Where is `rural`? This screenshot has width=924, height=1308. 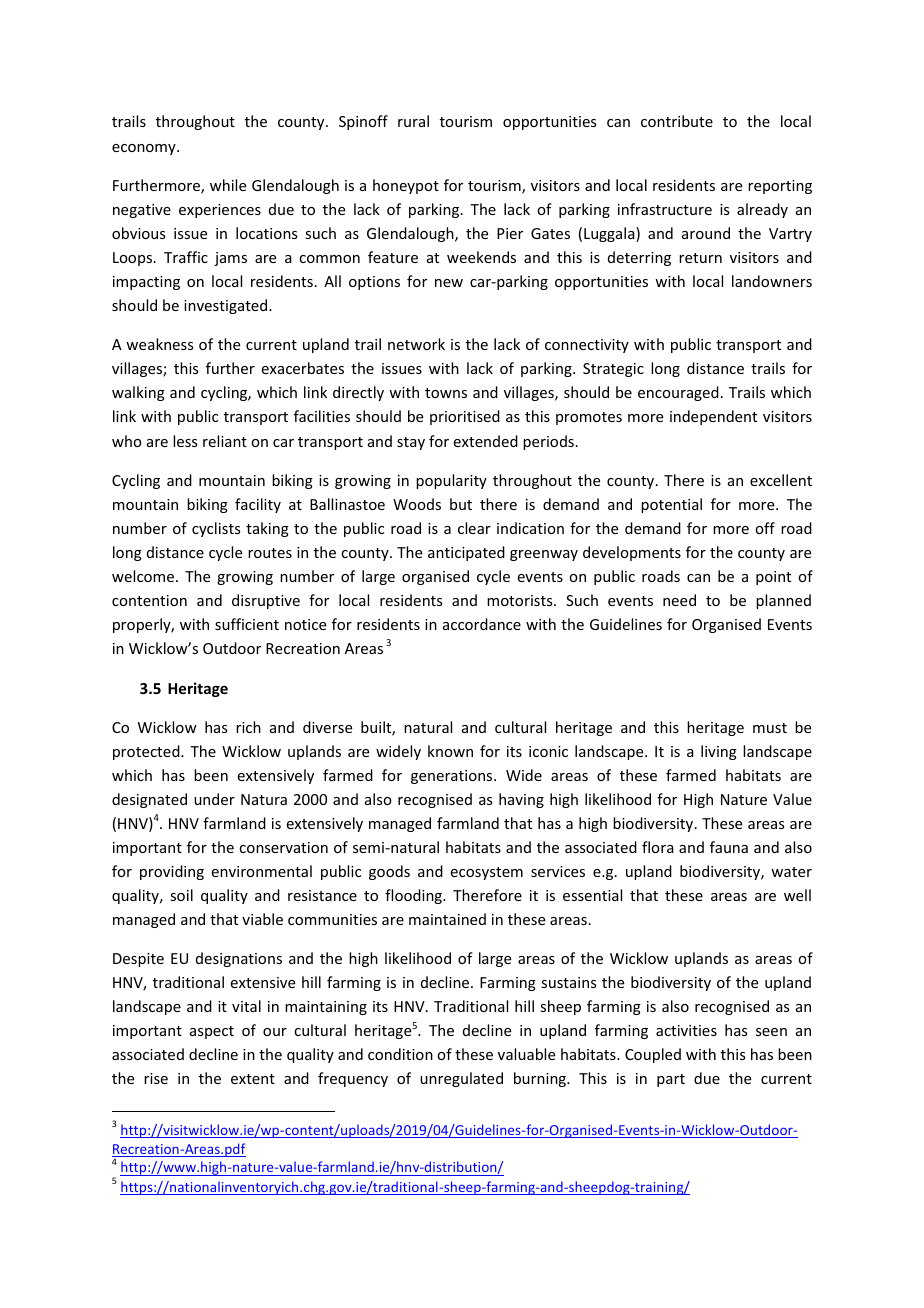
rural is located at coordinates (413, 121).
